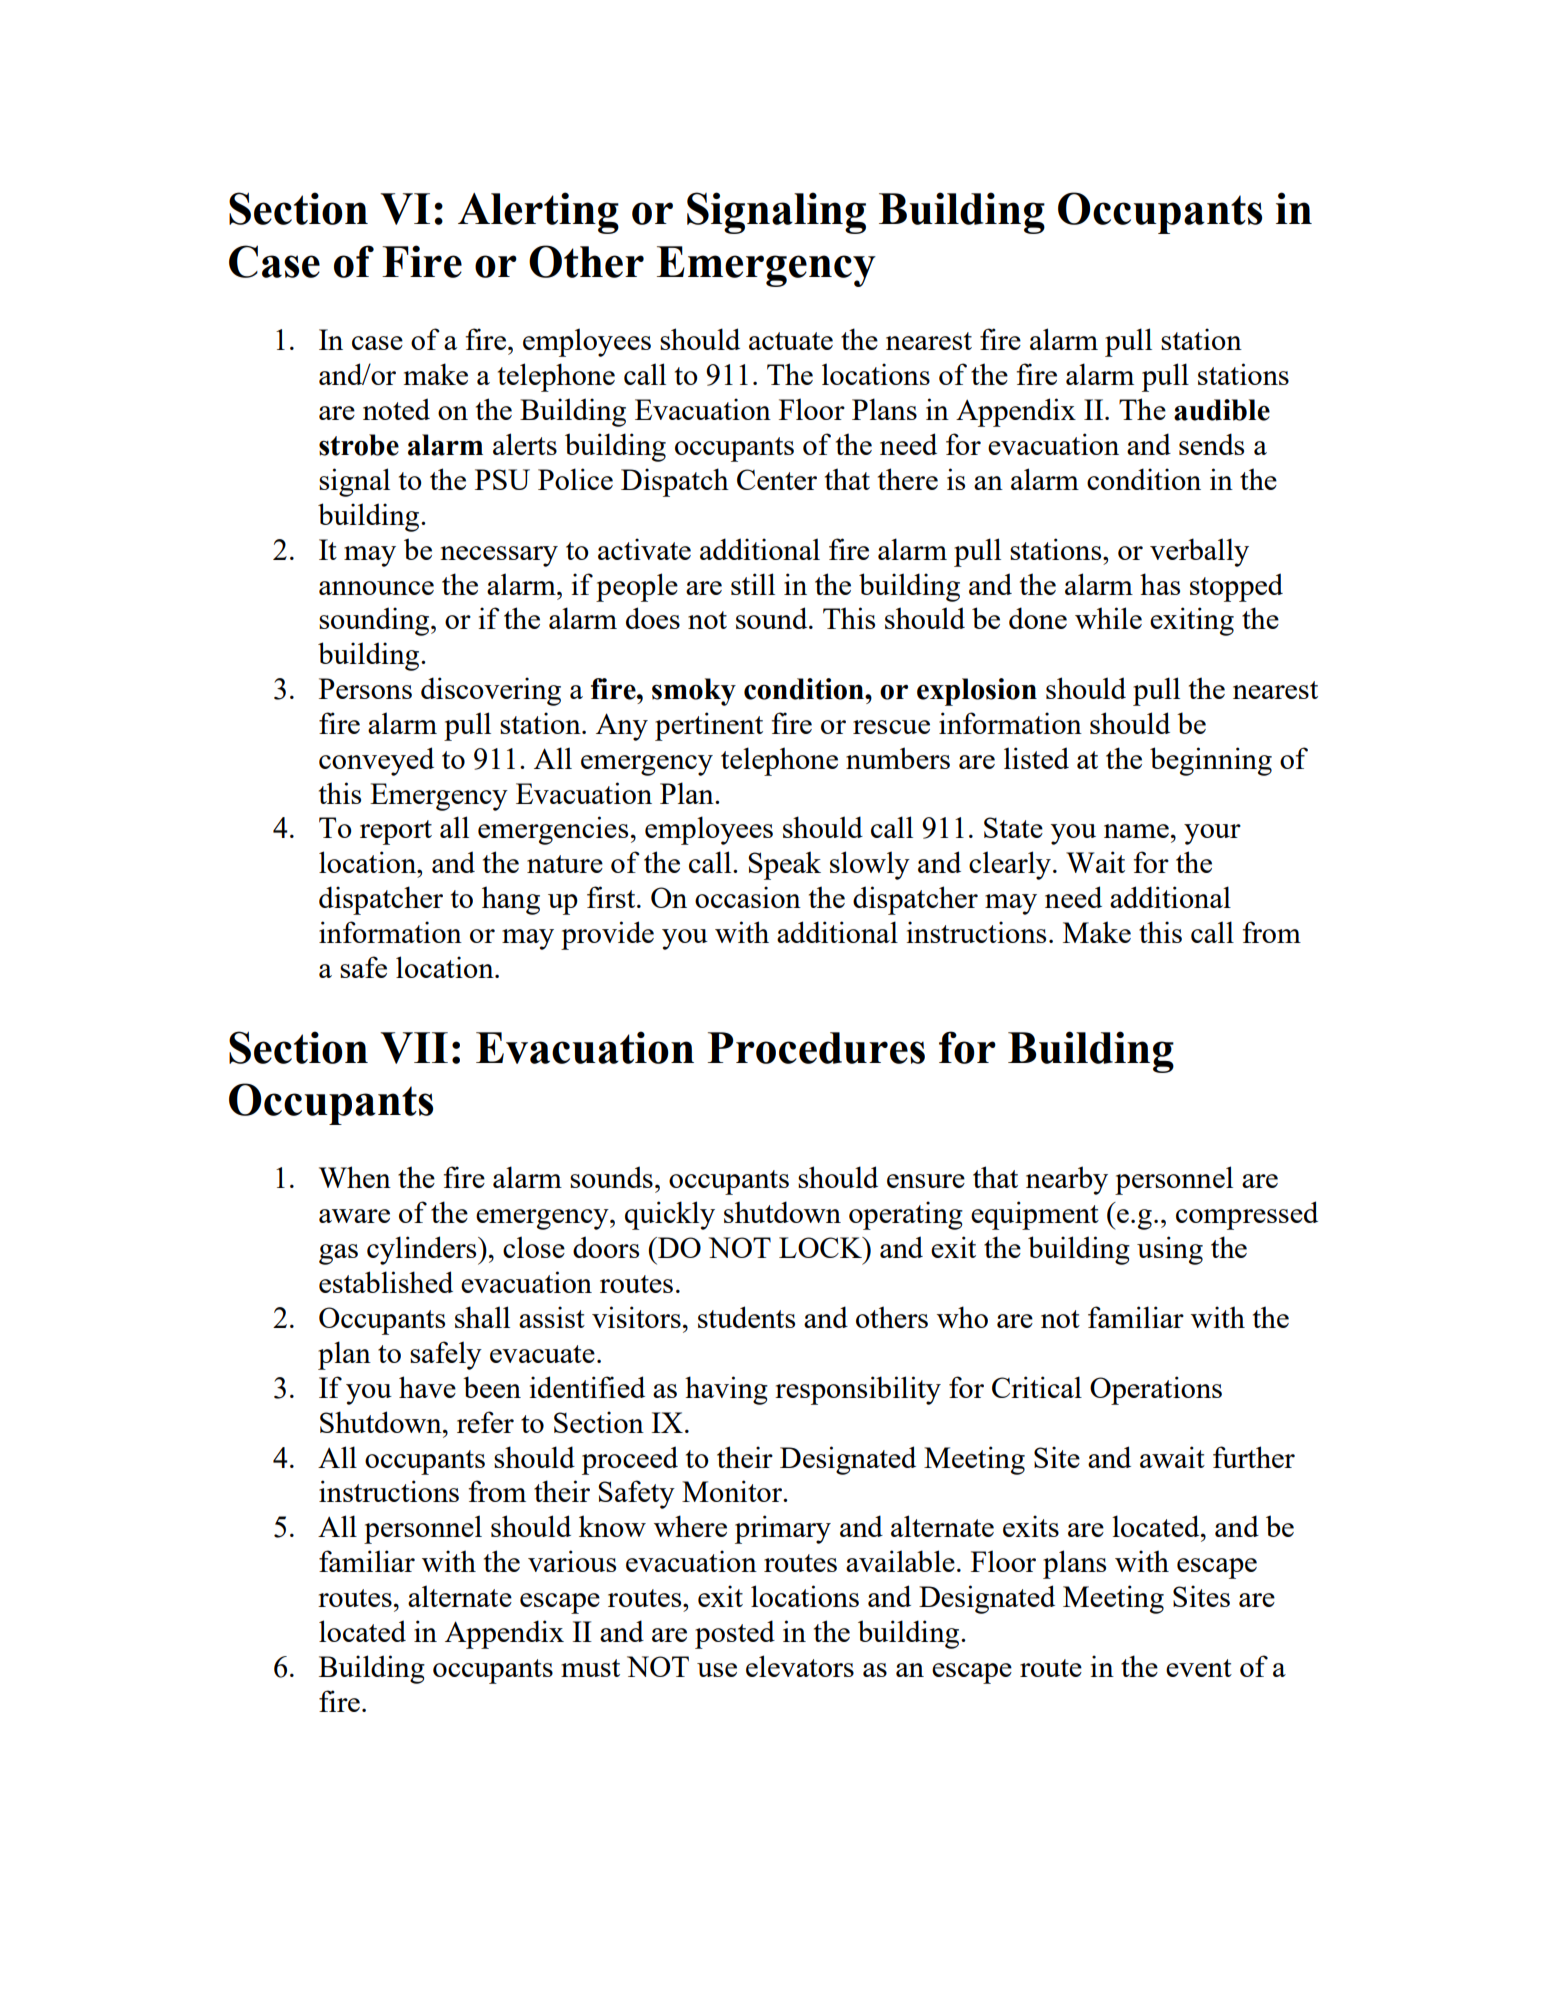 This document has height=2002, width=1547. What do you see at coordinates (511, 900) in the document?
I see `hang` at bounding box center [511, 900].
